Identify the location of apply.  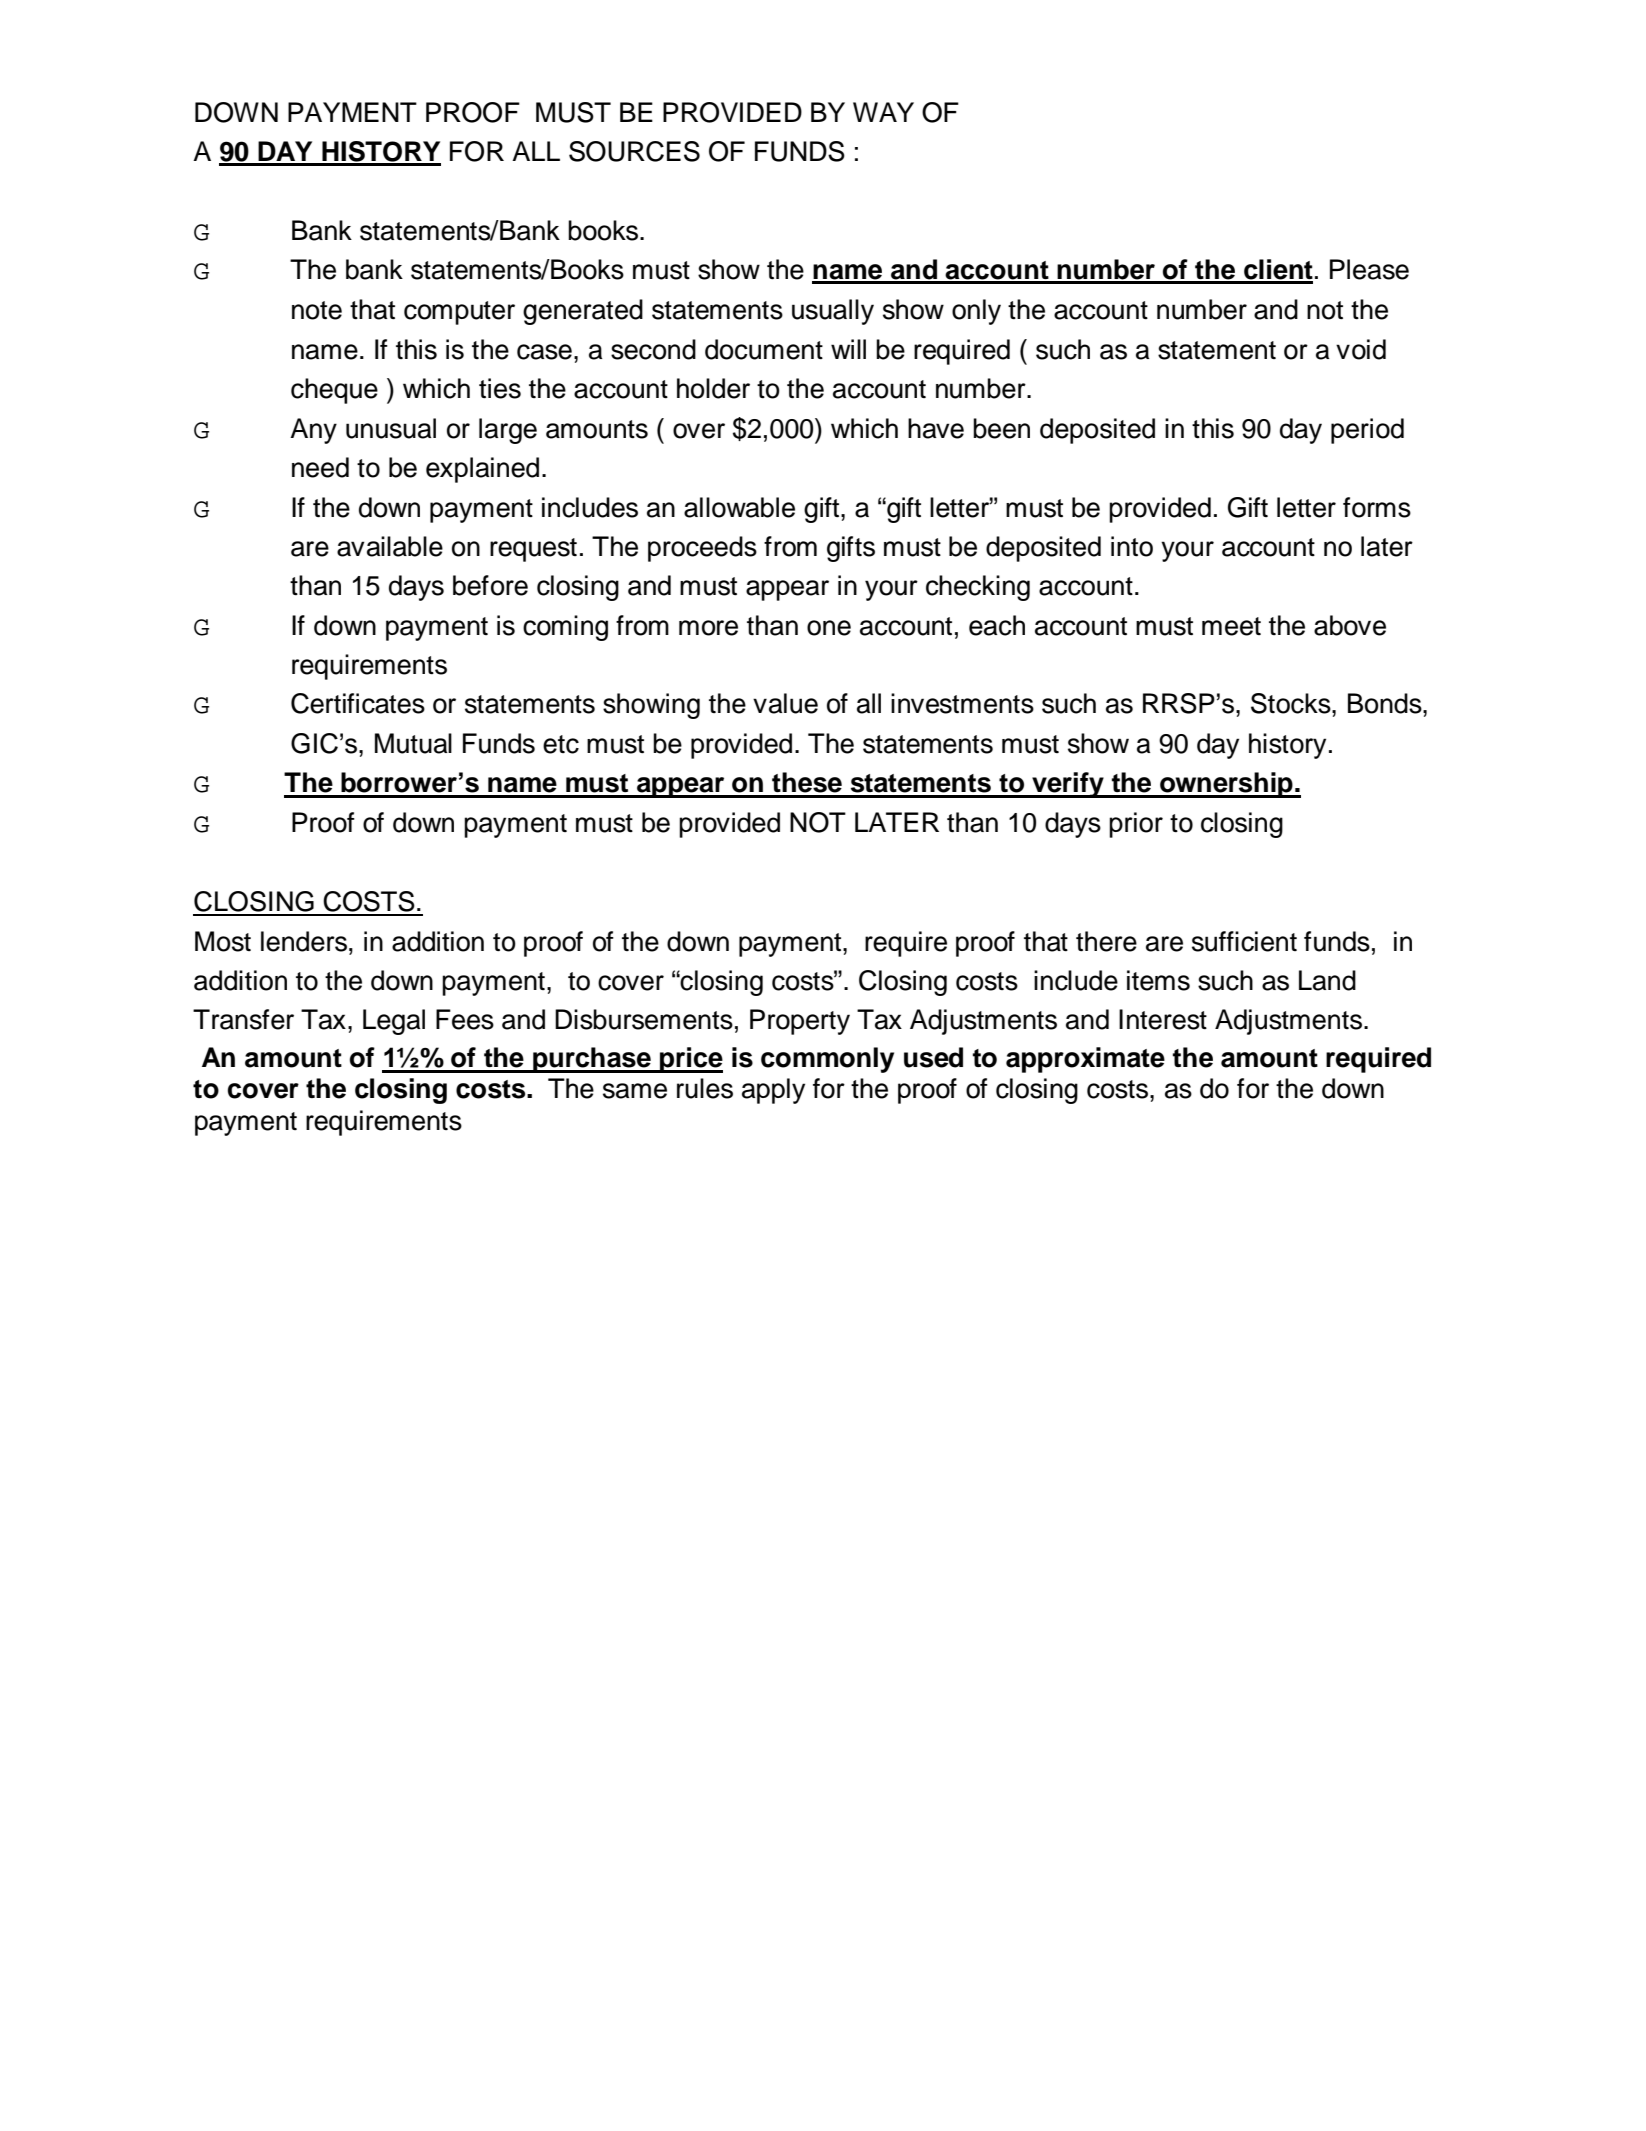
(773, 1091).
